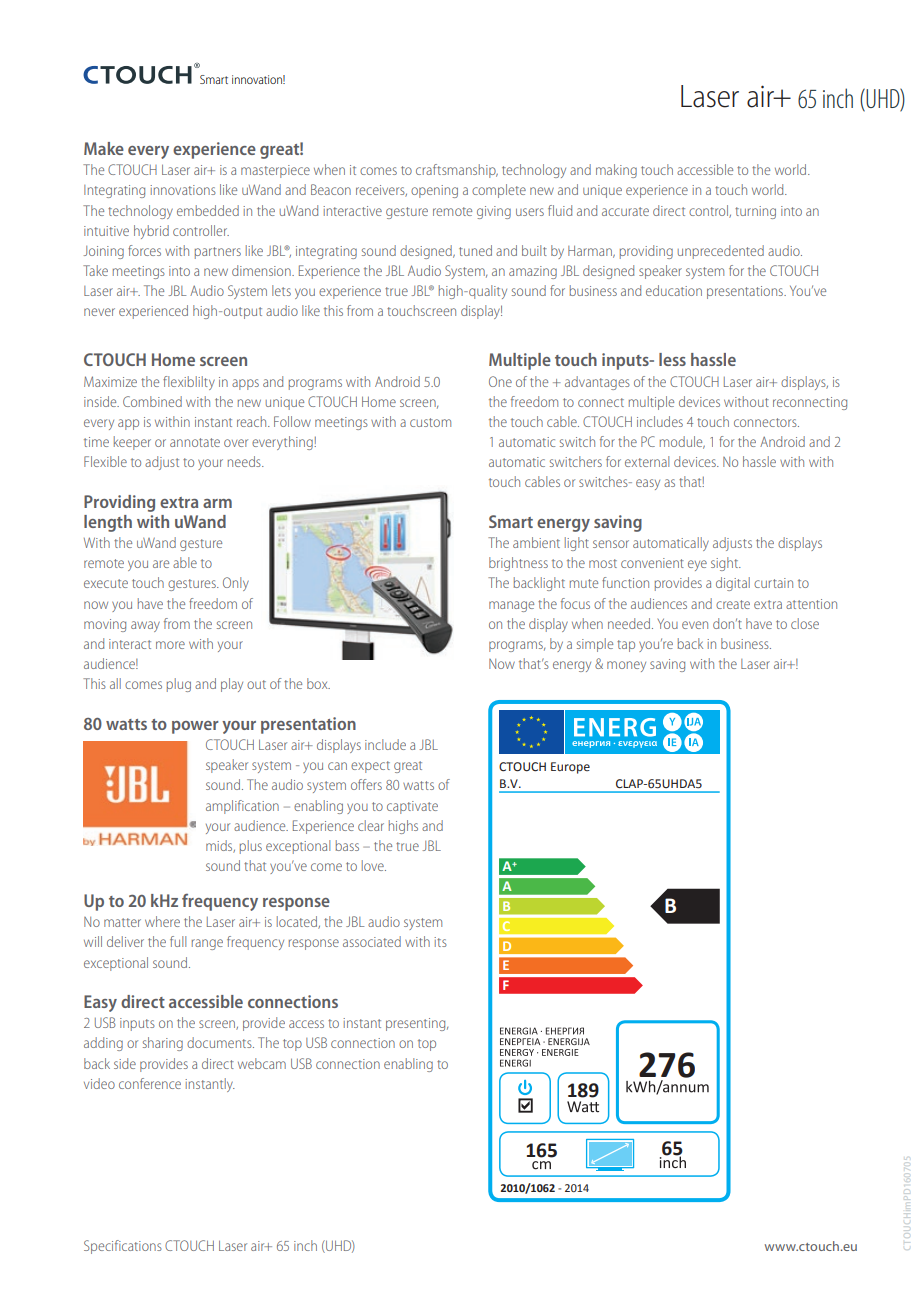 Image resolution: width=924 pixels, height=1308 pixels. I want to click on craftsmanship, so click(457, 171).
